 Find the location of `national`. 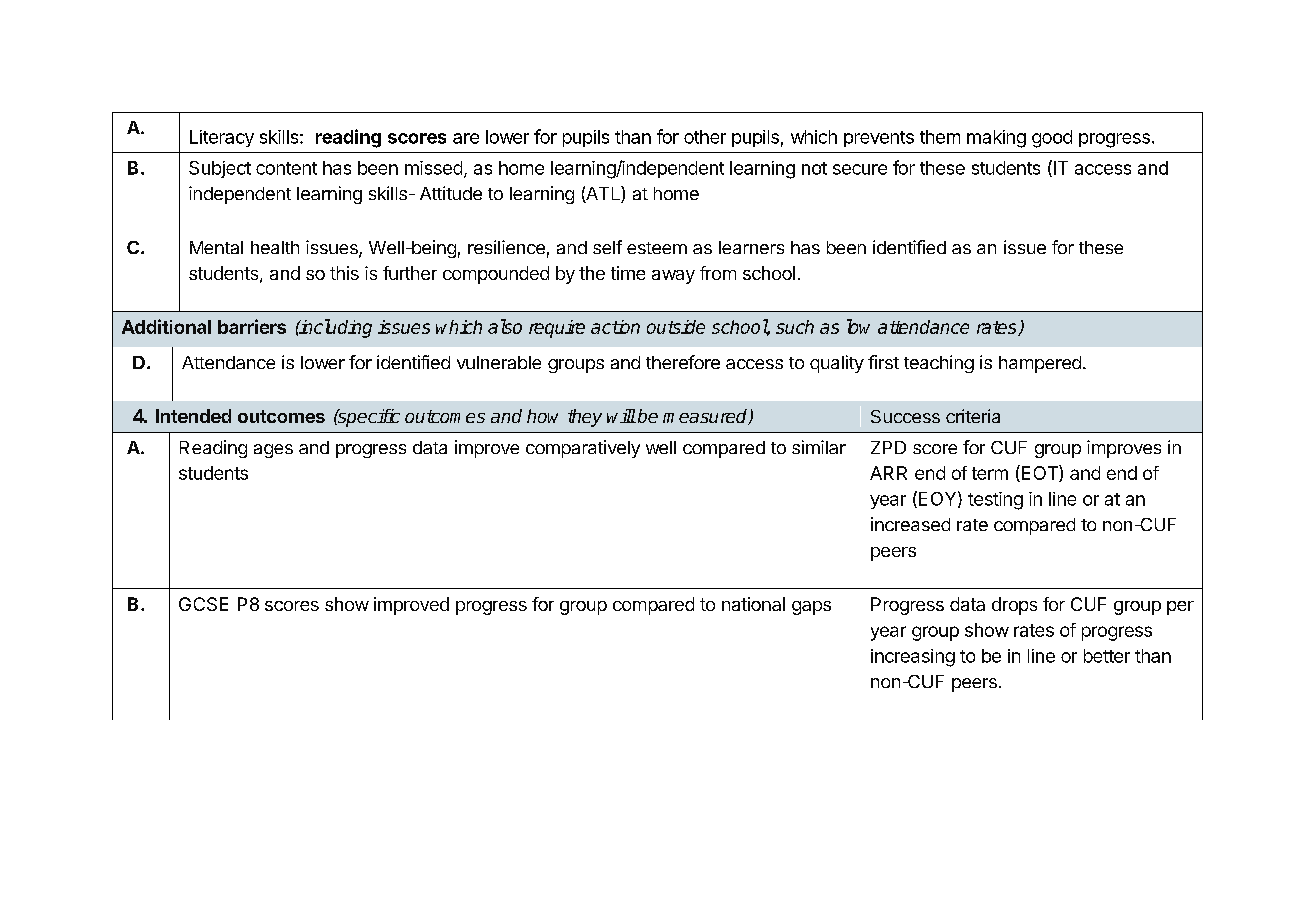

national is located at coordinates (753, 604).
